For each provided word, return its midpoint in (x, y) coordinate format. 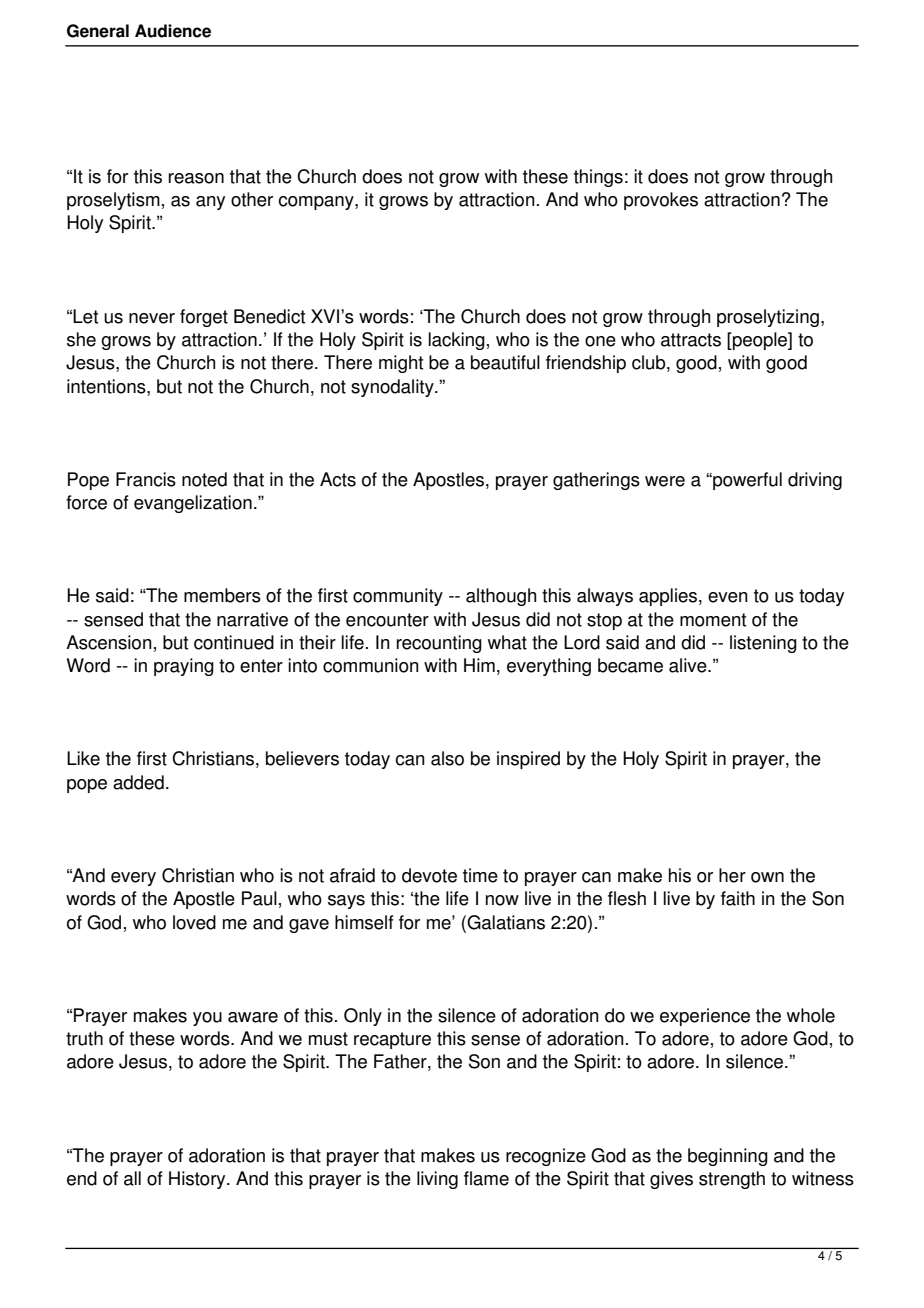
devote (429, 875)
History (198, 1180)
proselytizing (768, 318)
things (598, 178)
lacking (456, 341)
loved (194, 922)
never (152, 318)
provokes (661, 201)
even (728, 597)
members (222, 595)
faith (738, 898)
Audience (173, 31)
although (501, 597)
